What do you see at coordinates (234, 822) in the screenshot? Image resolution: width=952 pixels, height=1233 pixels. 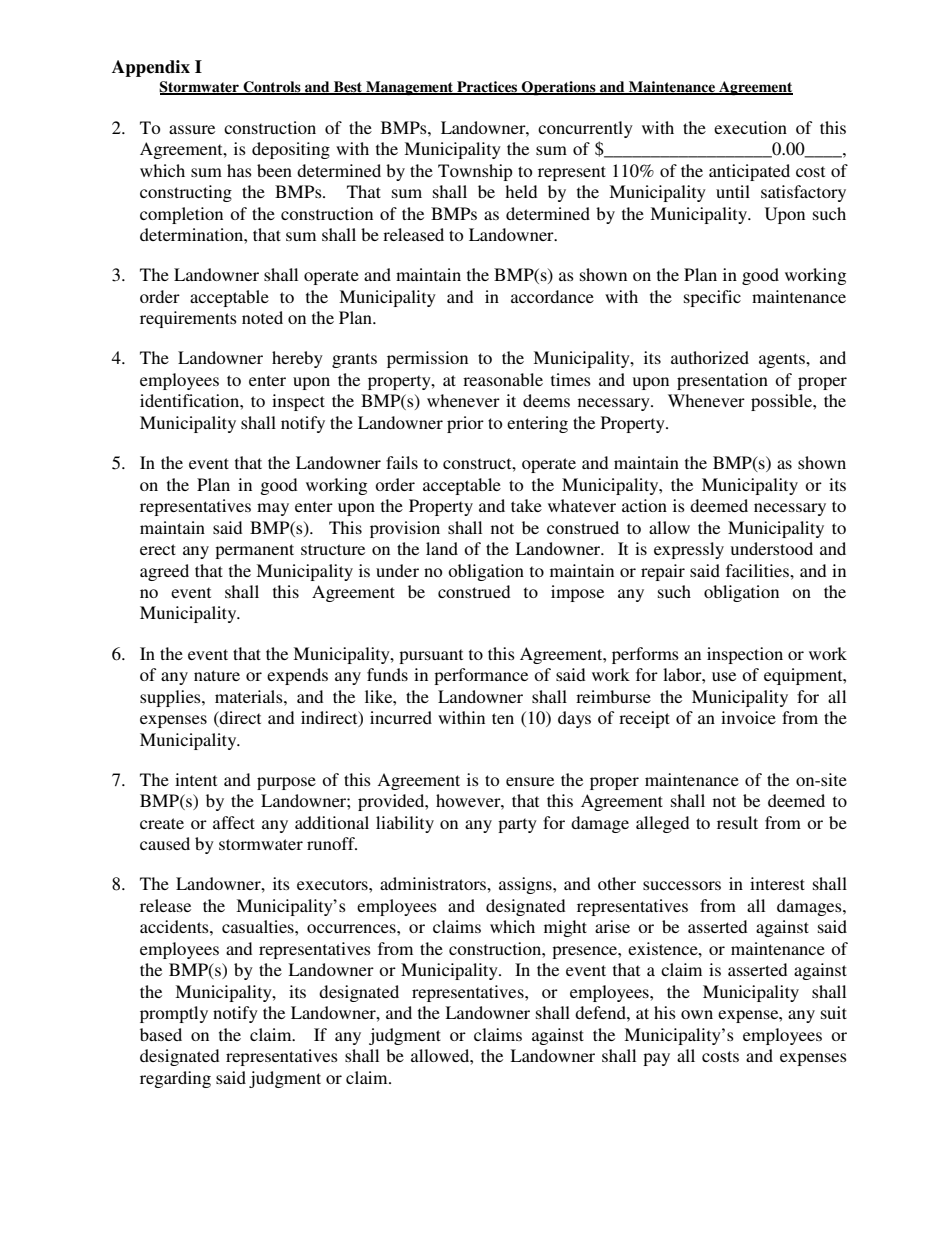 I see `affect` at bounding box center [234, 822].
